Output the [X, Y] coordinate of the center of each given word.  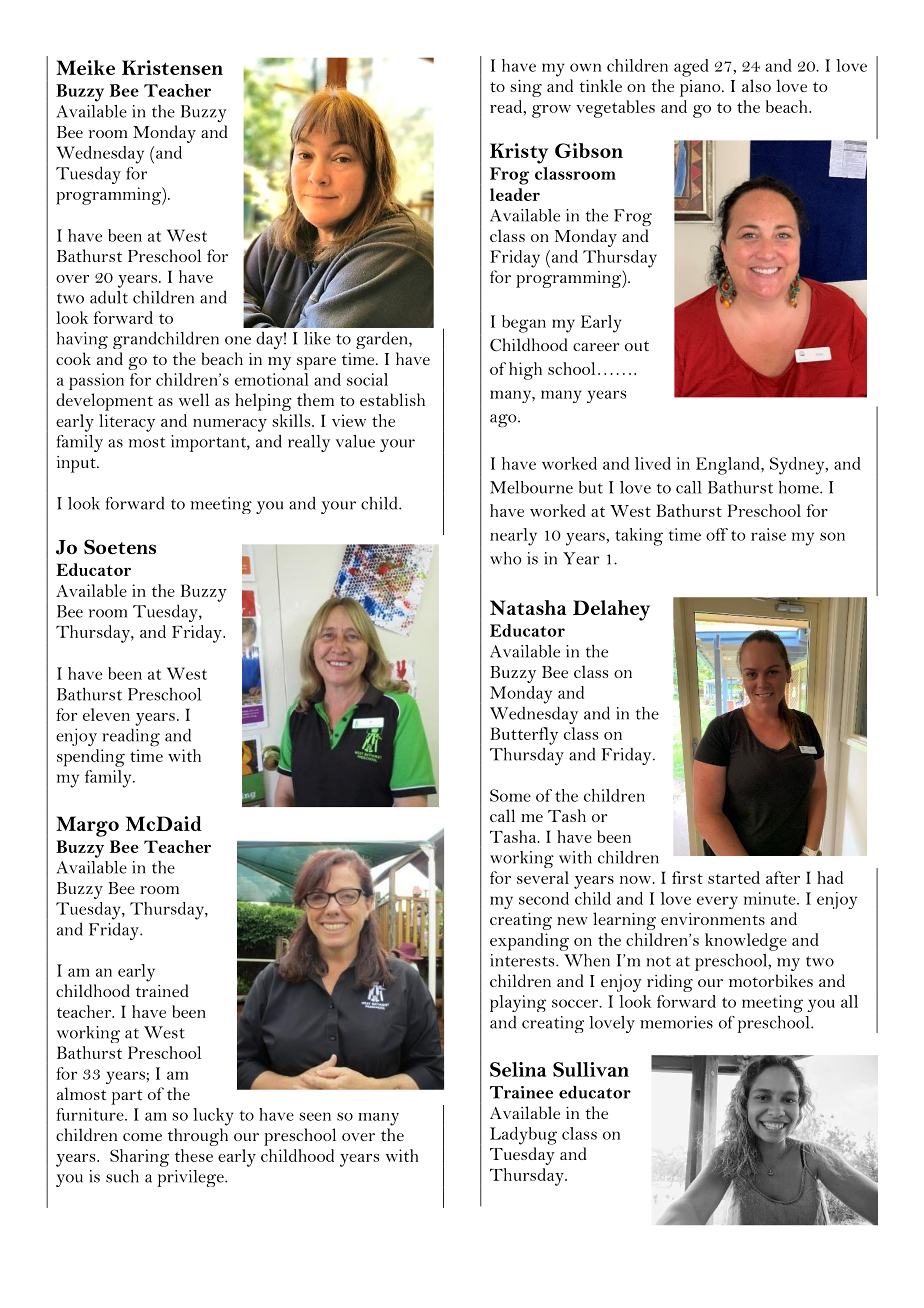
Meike [85, 67]
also [756, 85]
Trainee [521, 1092]
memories [676, 1022]
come [142, 1137]
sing [526, 88]
